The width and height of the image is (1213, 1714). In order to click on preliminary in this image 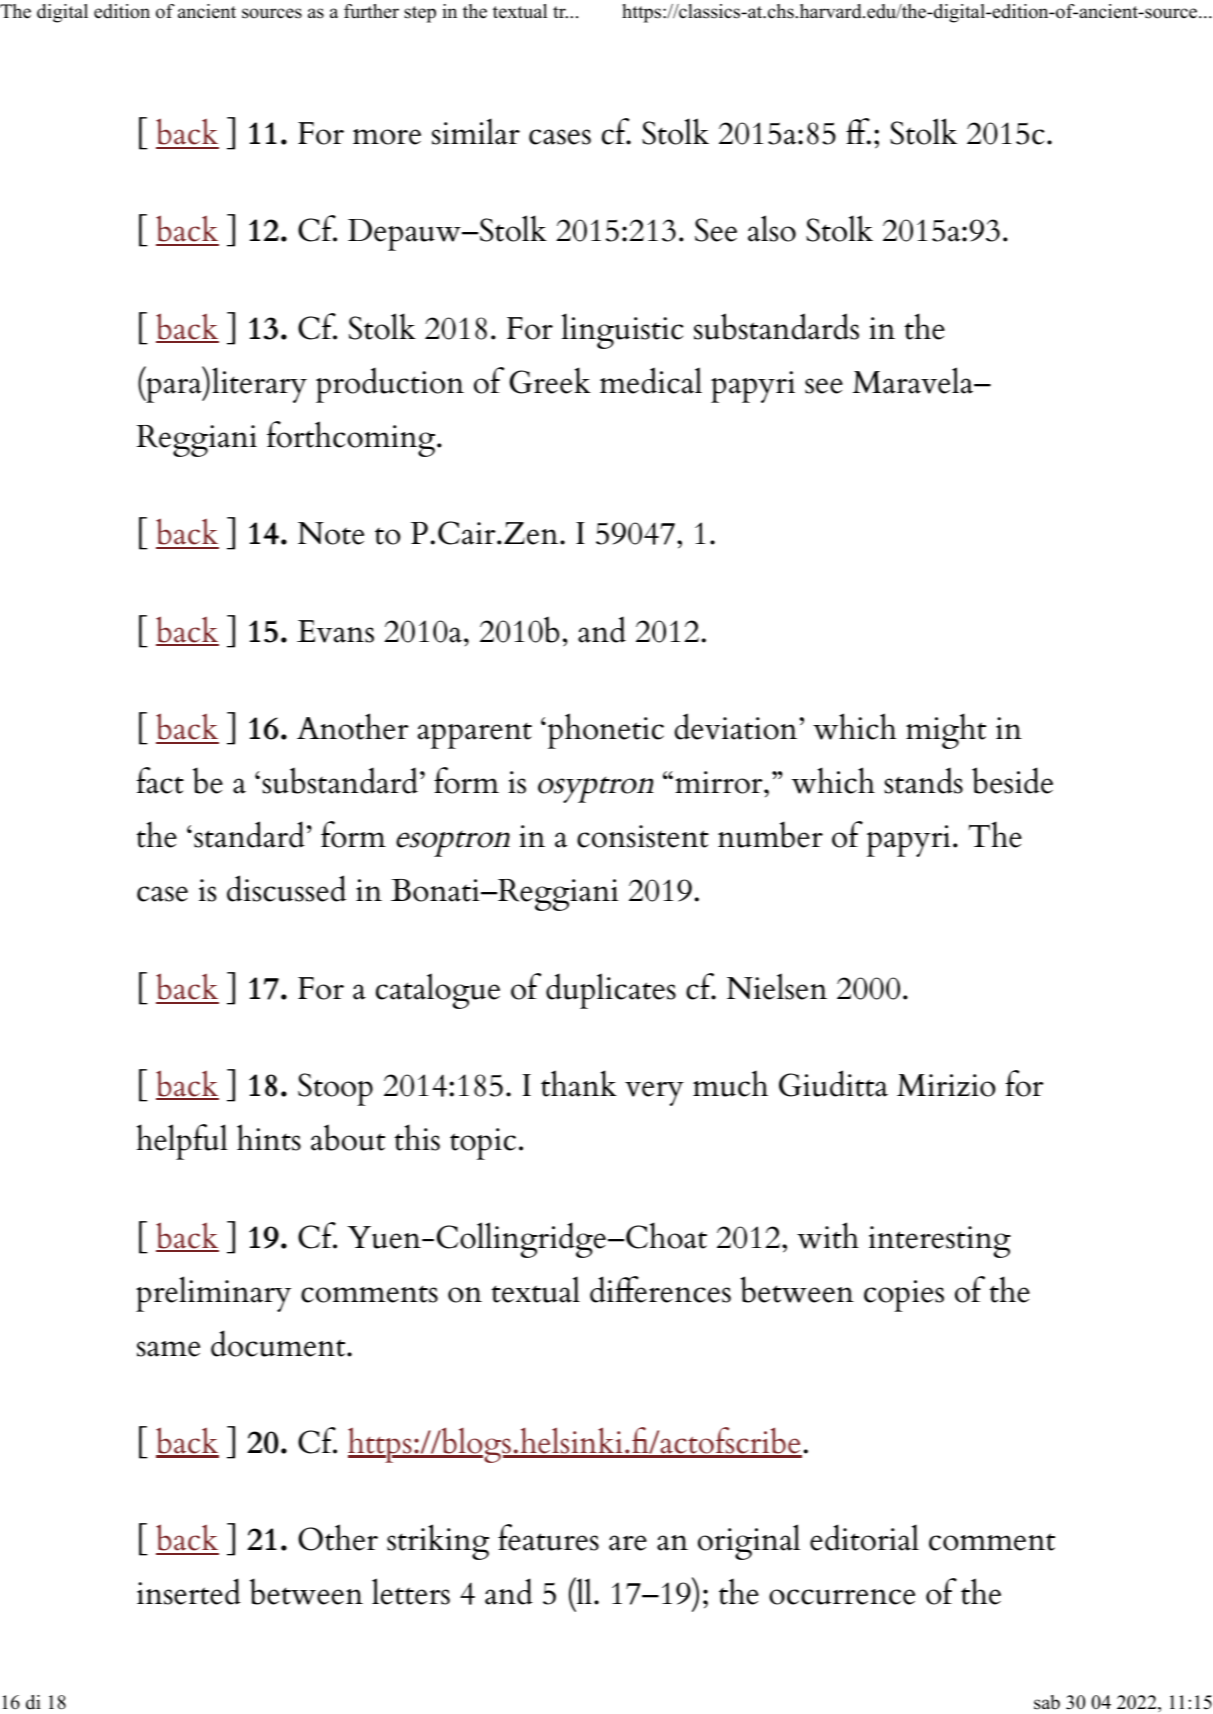, I will do `click(213, 1294)`.
